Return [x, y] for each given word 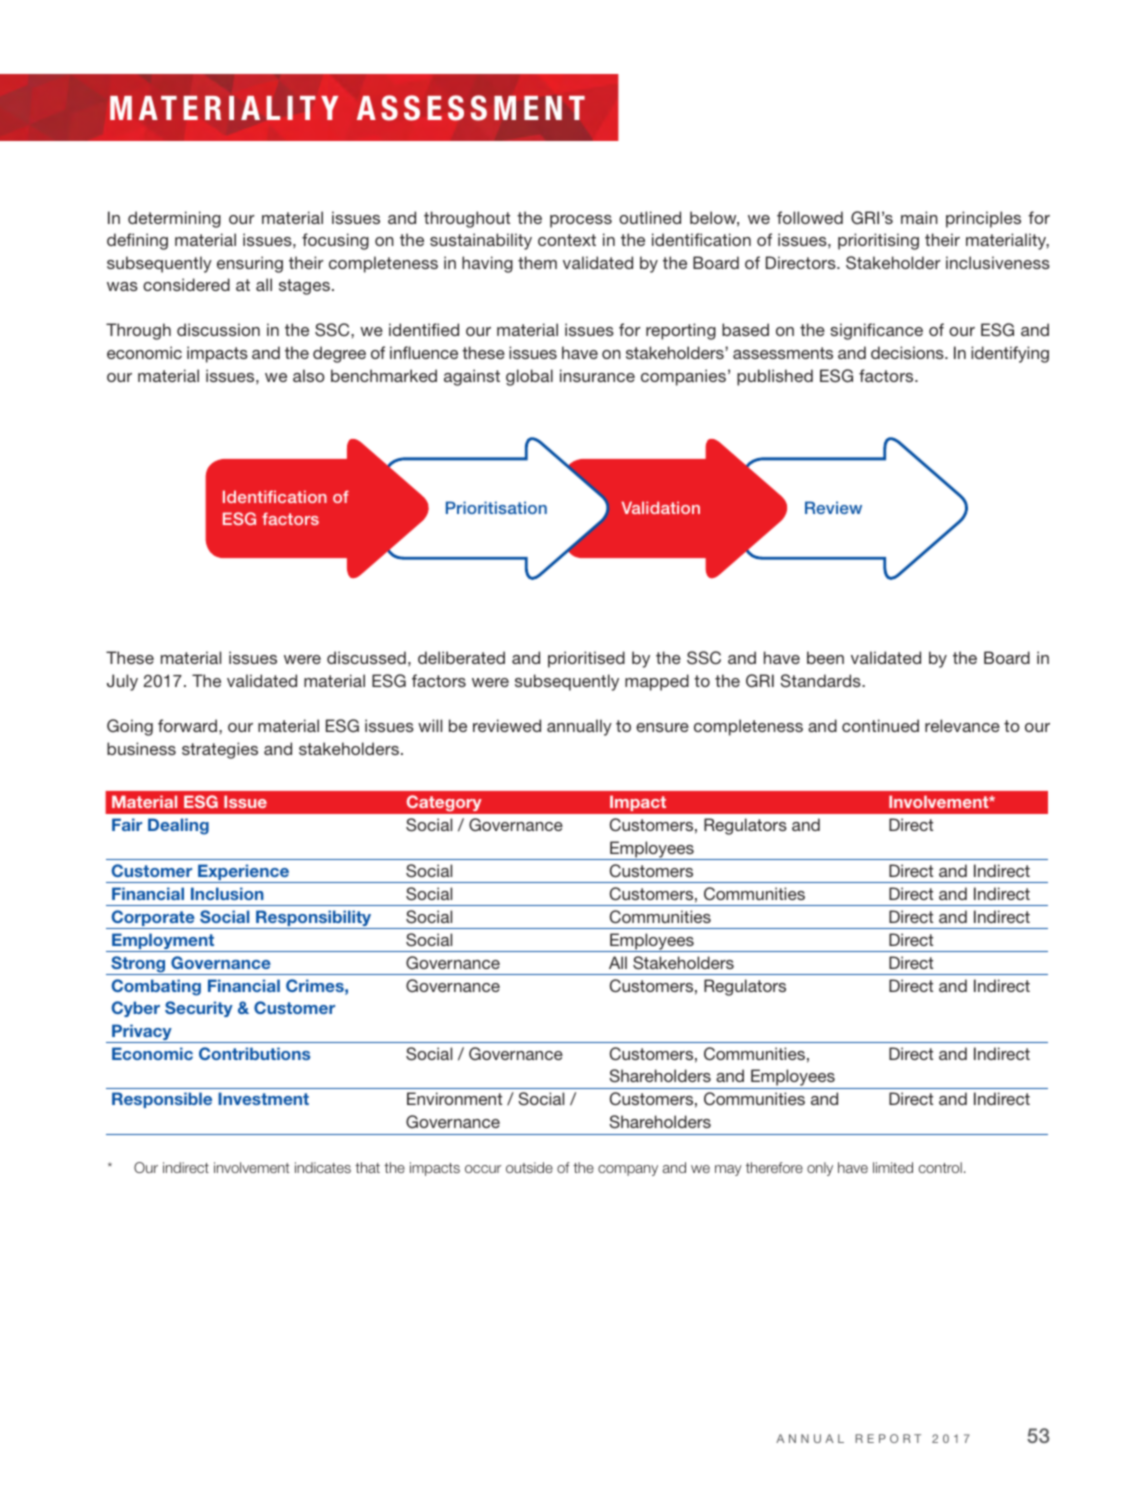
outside [529, 1167]
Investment [263, 1098]
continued [880, 725]
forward [187, 725]
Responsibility [314, 919]
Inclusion [227, 893]
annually [579, 727]
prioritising [878, 241]
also [309, 375]
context [567, 240]
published [775, 377]
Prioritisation [496, 507]
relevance [962, 725]
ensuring [250, 264]
